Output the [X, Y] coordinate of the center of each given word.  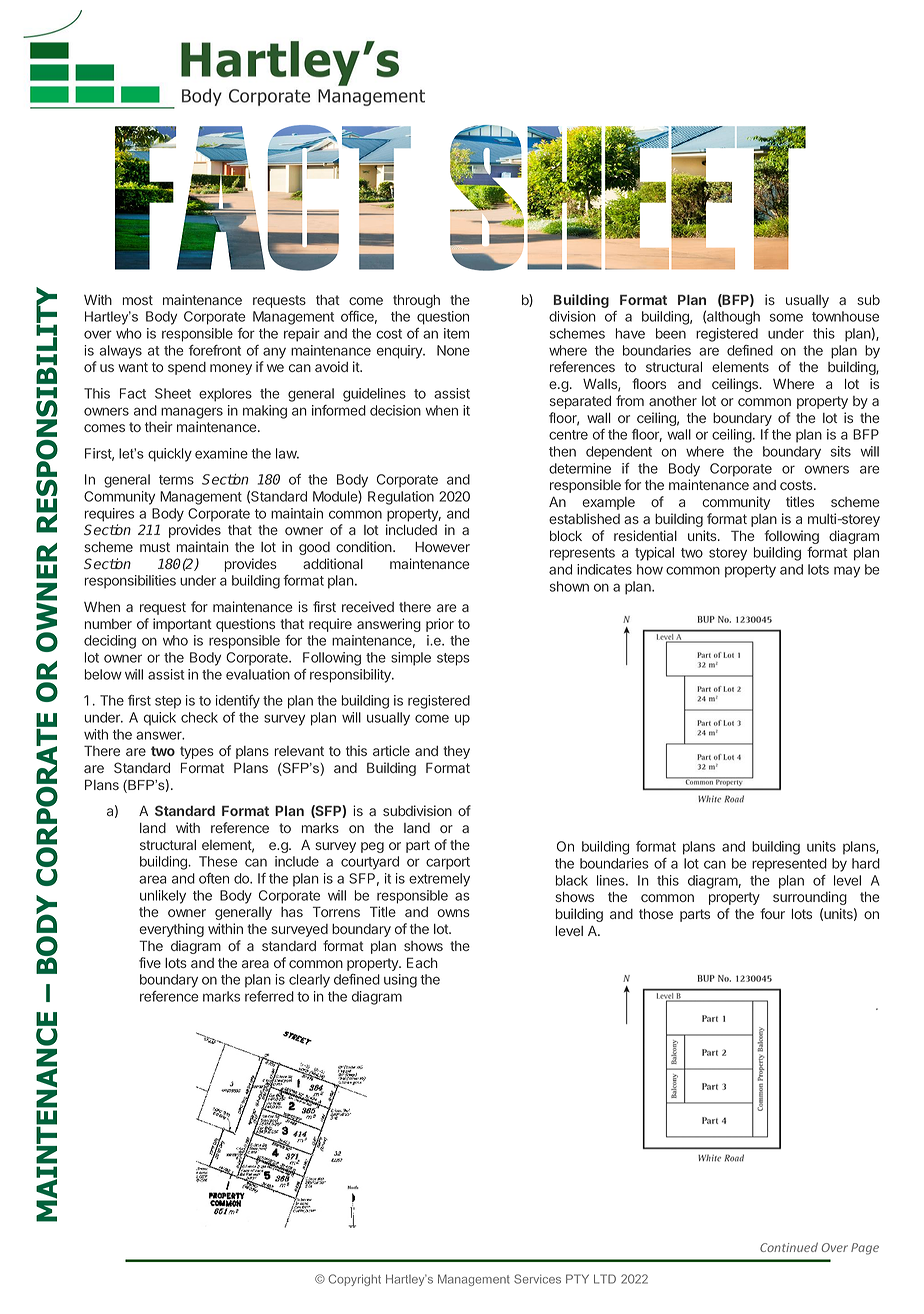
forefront [215, 350]
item [456, 333]
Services [537, 1279]
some [786, 317]
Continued [789, 1247]
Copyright [354, 1280]
